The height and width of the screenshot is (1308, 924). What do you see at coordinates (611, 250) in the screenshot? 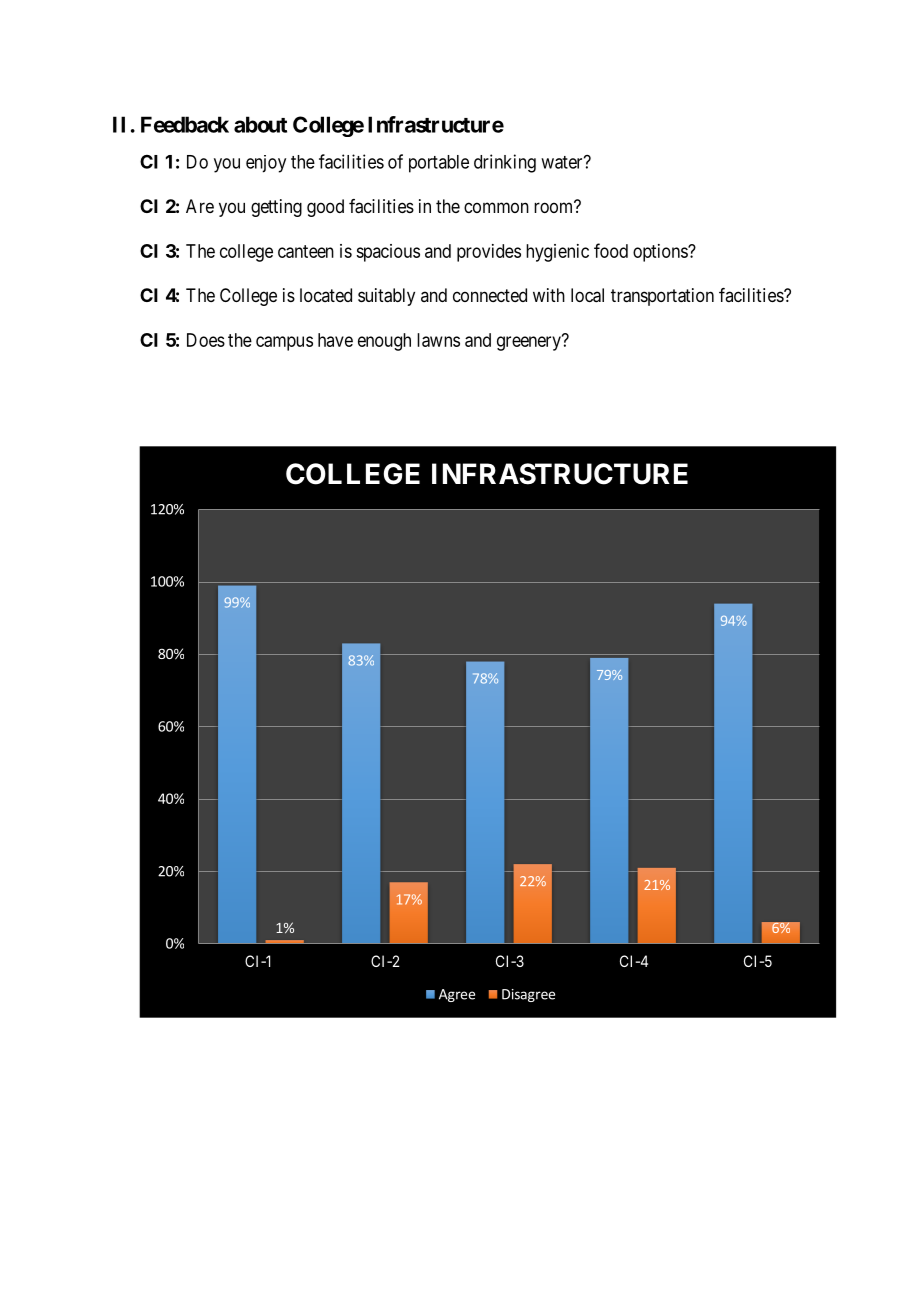
I see `food` at bounding box center [611, 250].
